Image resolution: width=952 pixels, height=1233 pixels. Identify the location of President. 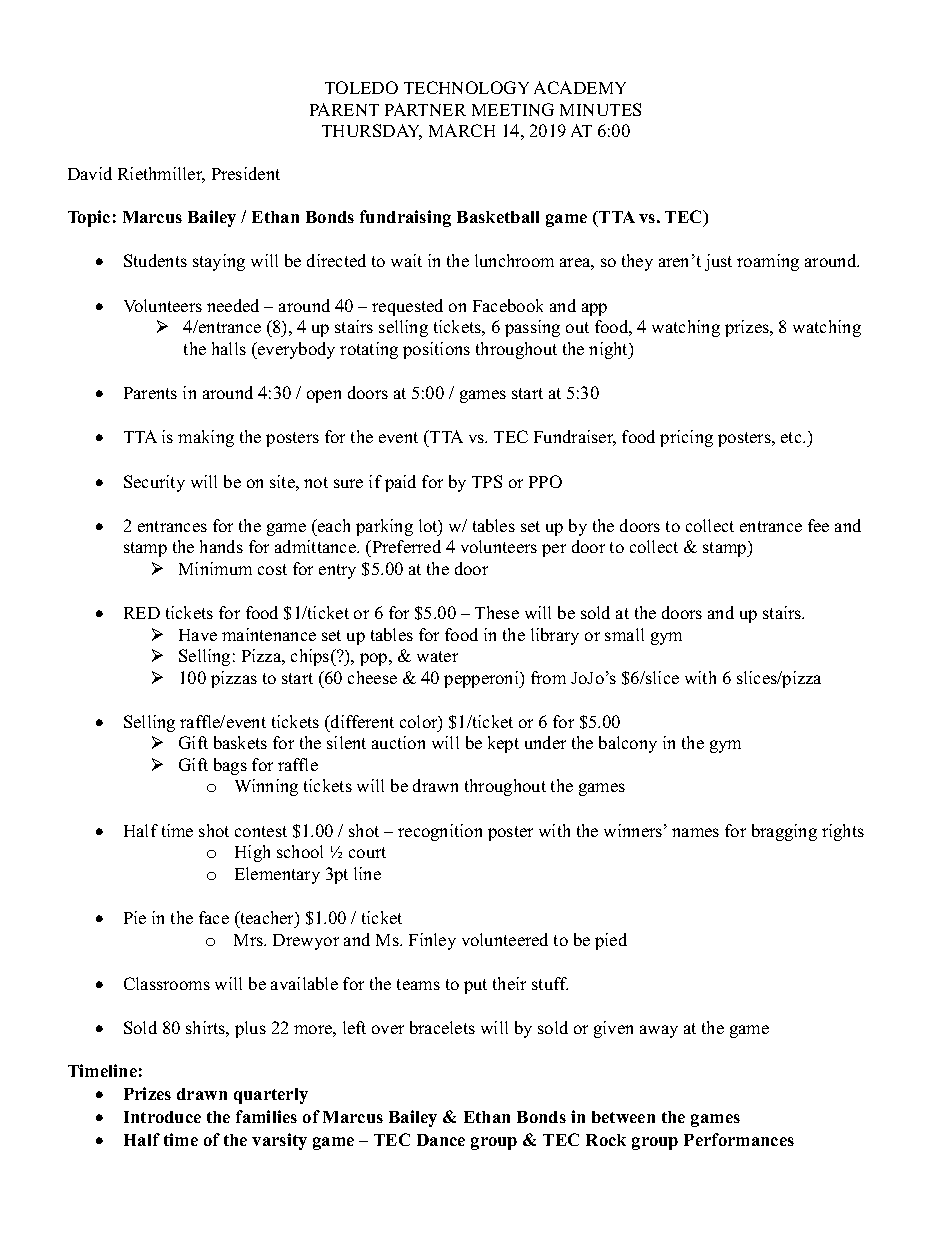
(246, 173).
